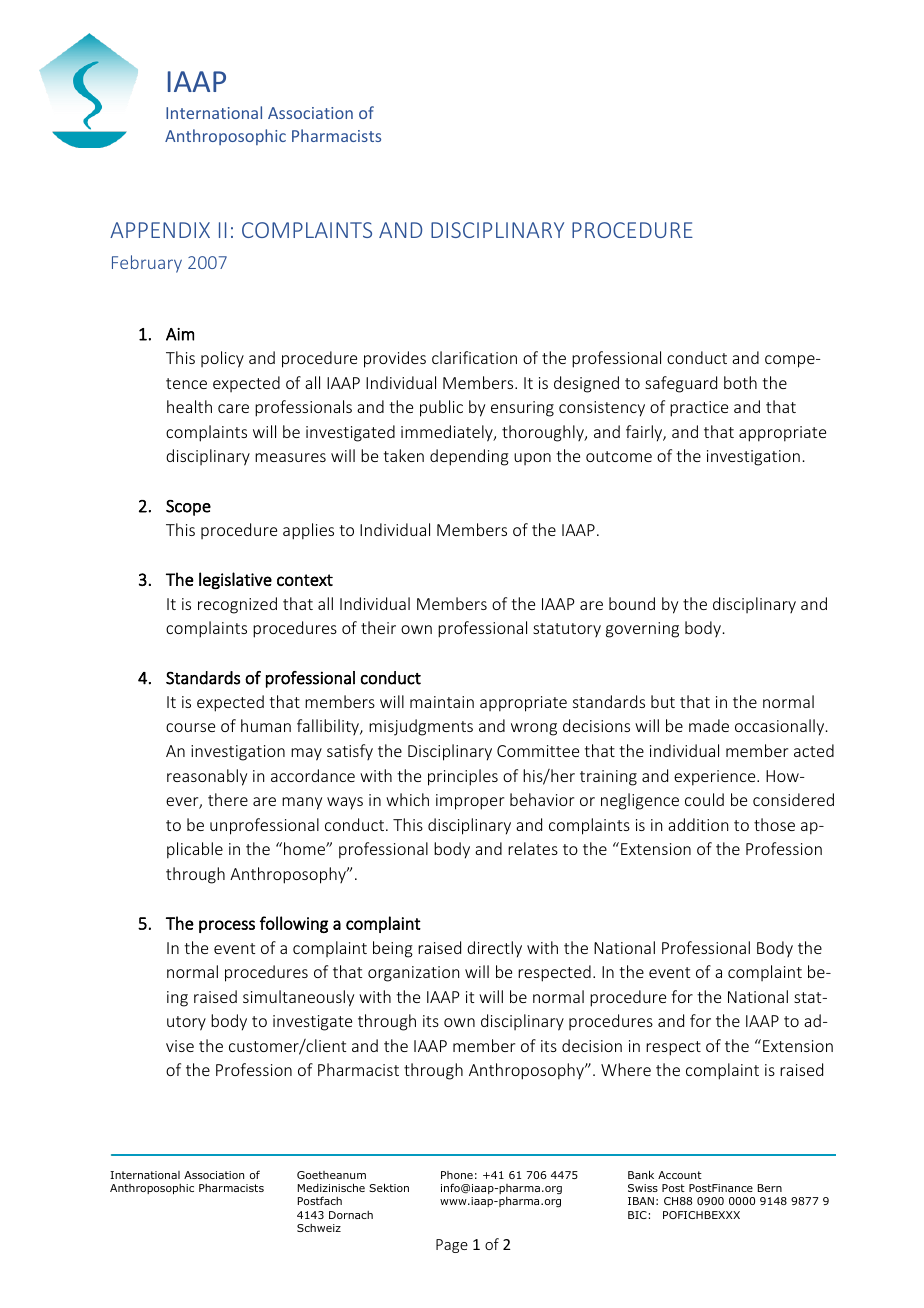 This screenshot has width=924, height=1308. I want to click on made, so click(709, 725).
